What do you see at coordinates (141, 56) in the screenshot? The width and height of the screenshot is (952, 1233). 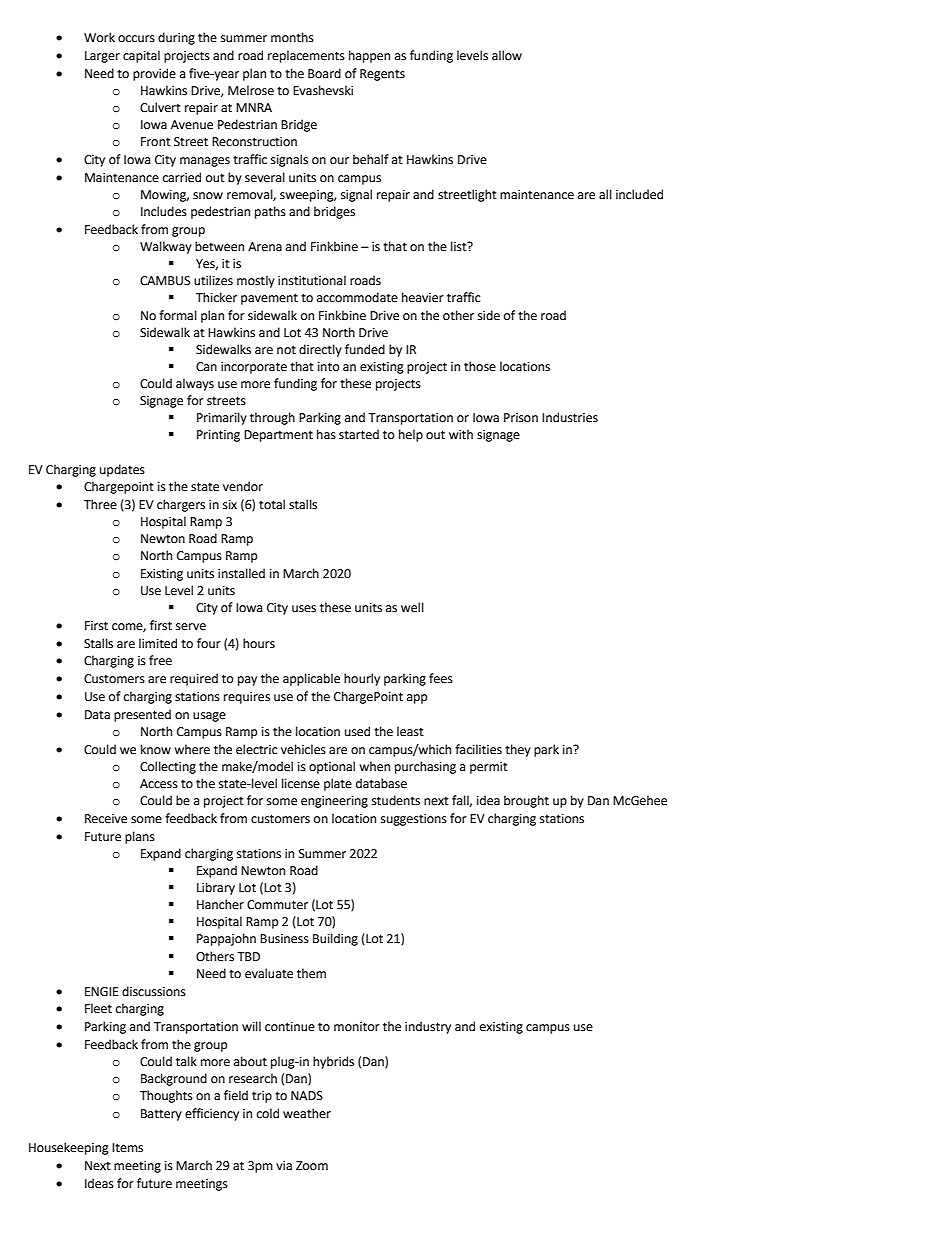 I see `capital` at bounding box center [141, 56].
